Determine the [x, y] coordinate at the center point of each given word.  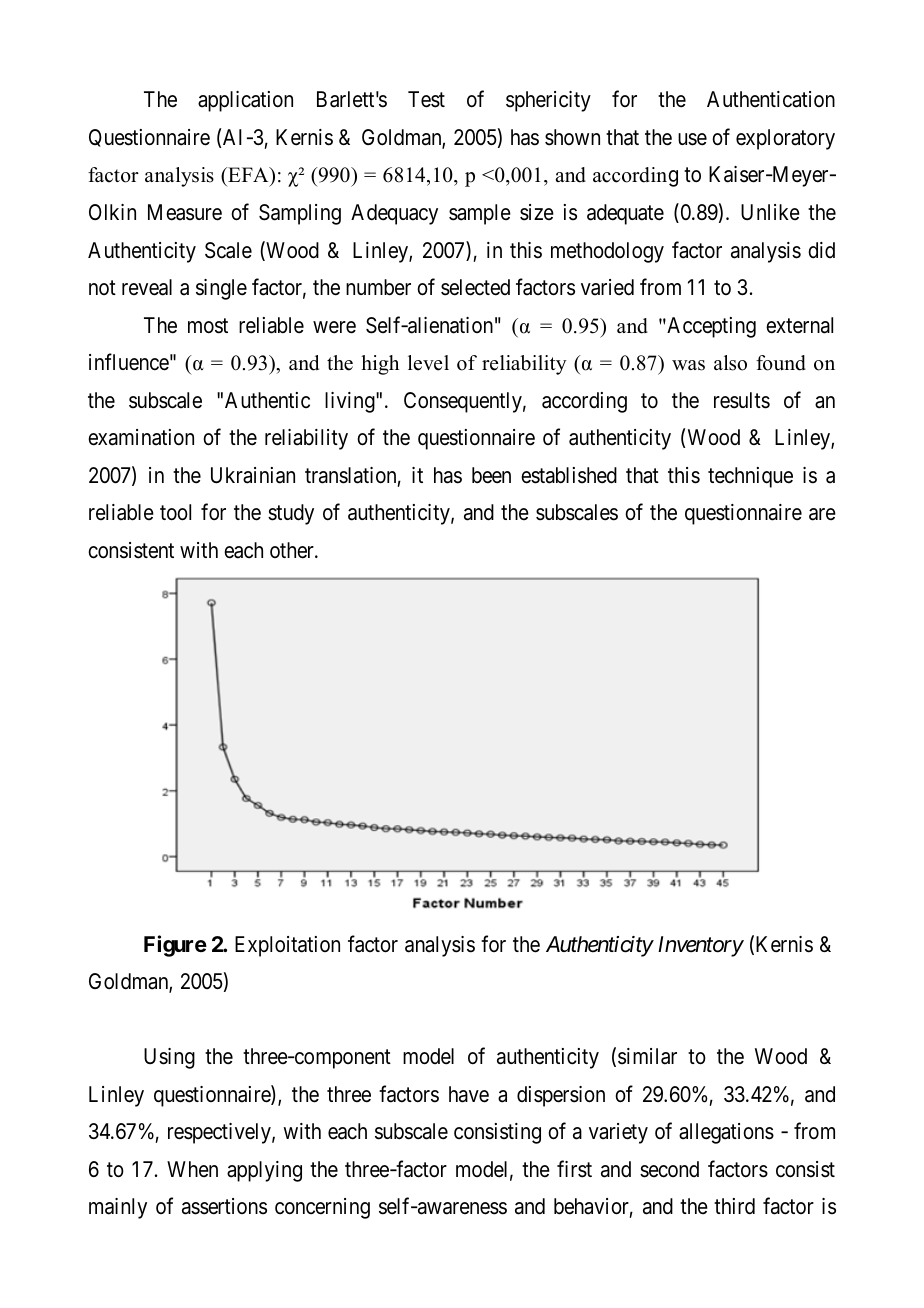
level [428, 363]
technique [750, 477]
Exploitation [287, 946]
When [192, 1169]
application [245, 101]
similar [647, 1056]
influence [129, 362]
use [692, 139]
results [742, 400]
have [469, 1094]
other [293, 550]
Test [426, 99]
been [491, 475]
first [574, 1169]
